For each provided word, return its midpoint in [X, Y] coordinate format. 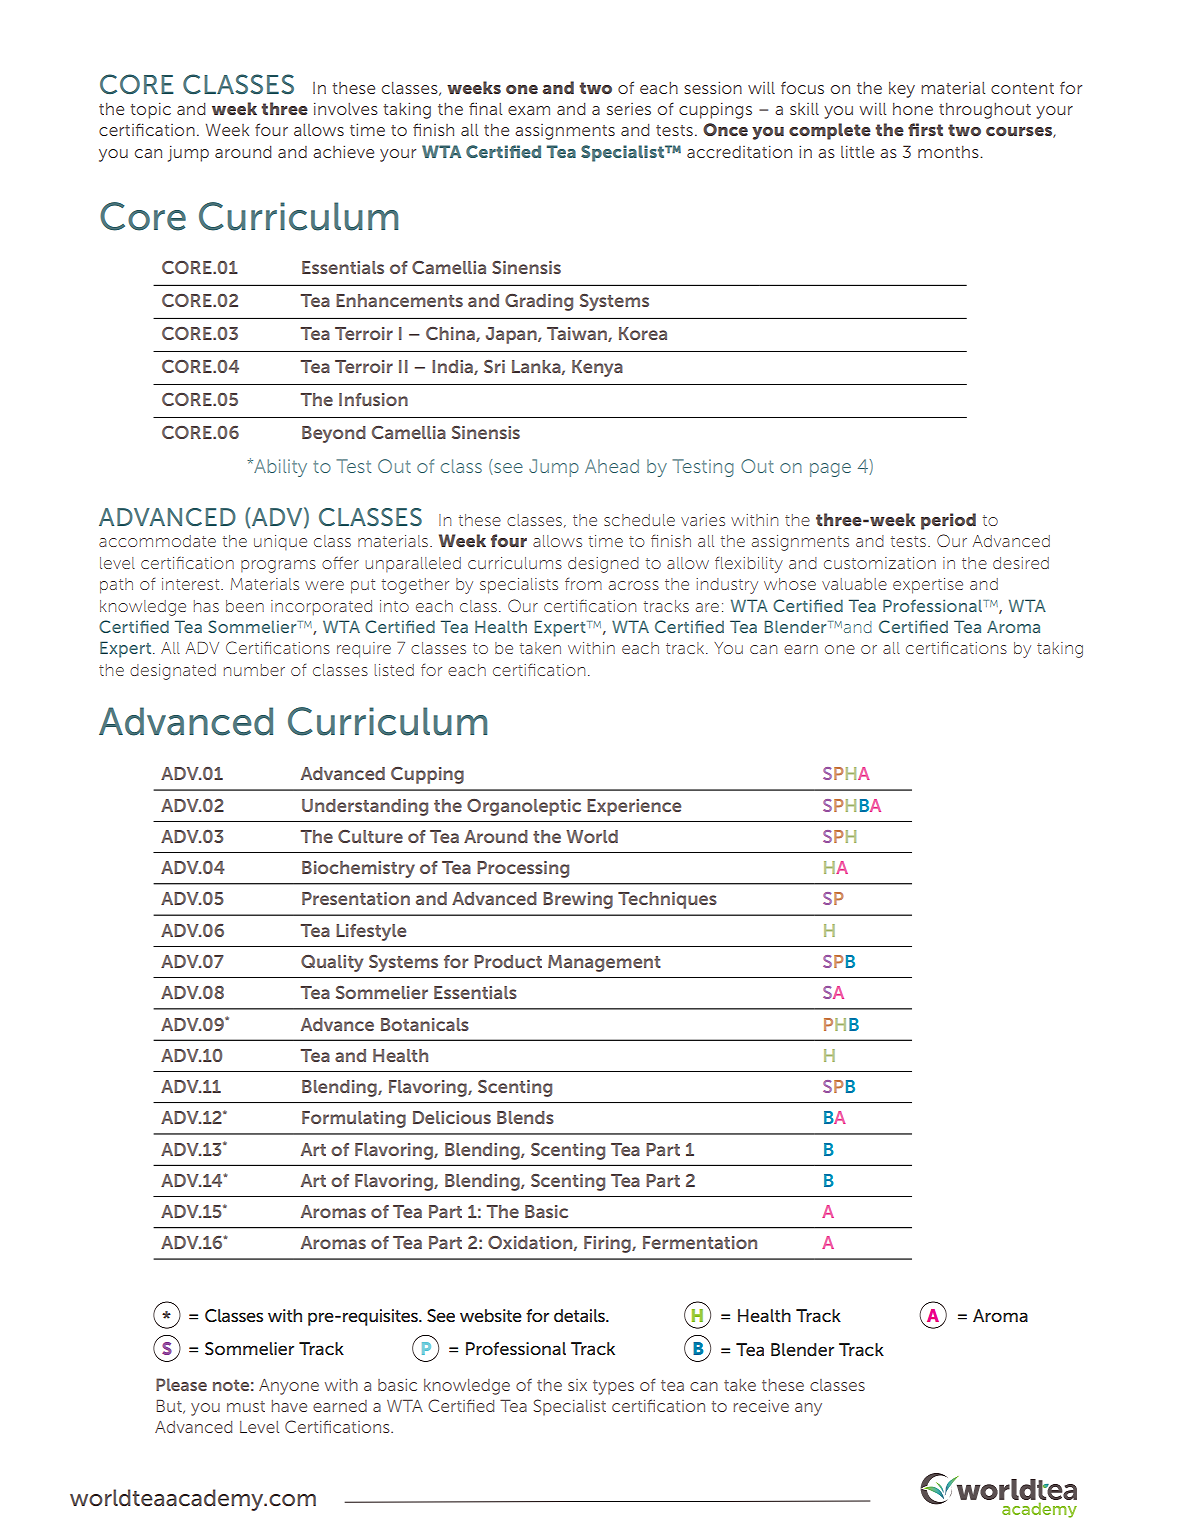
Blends [525, 1117]
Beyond [334, 434]
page [830, 470]
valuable [854, 584]
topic [150, 111]
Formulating [354, 1119]
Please [181, 1384]
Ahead [612, 466]
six [577, 1385]
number [254, 670]
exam [529, 110]
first [925, 129]
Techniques [667, 900]
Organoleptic [524, 807]
